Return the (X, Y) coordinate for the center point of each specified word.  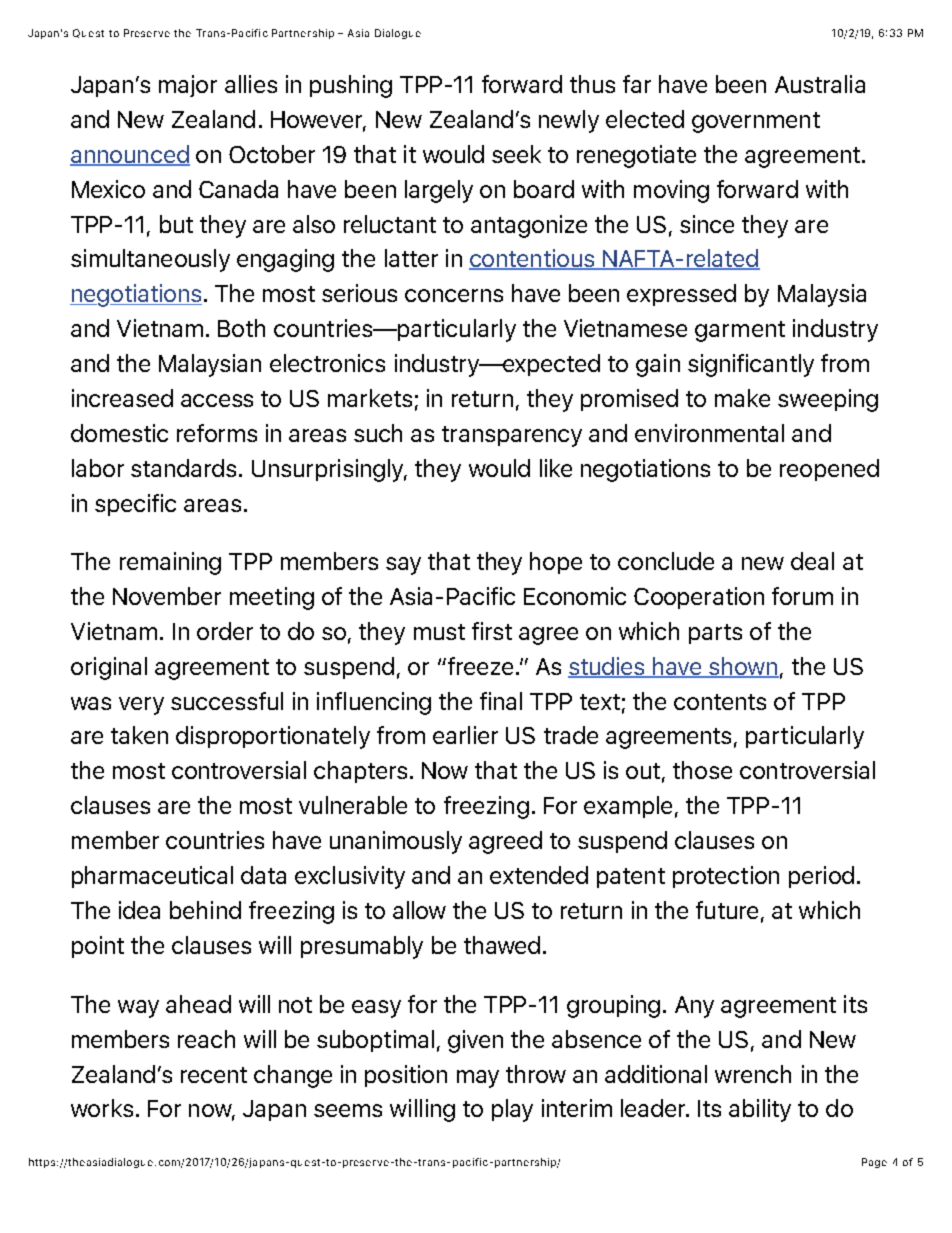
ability (760, 1110)
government (756, 122)
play (512, 1110)
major (188, 86)
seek (516, 154)
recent (214, 1075)
